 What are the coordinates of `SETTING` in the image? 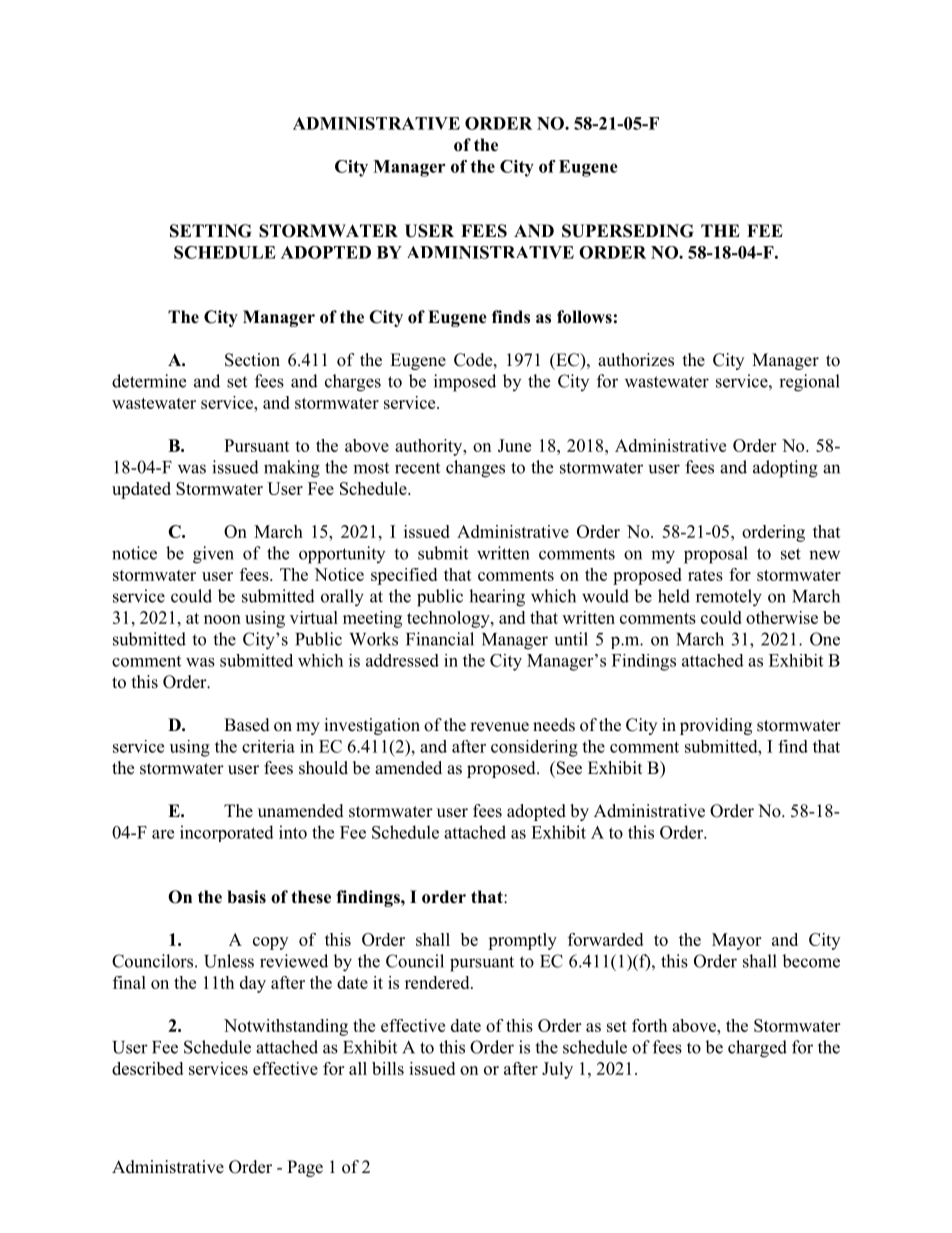 It's located at (210, 231).
